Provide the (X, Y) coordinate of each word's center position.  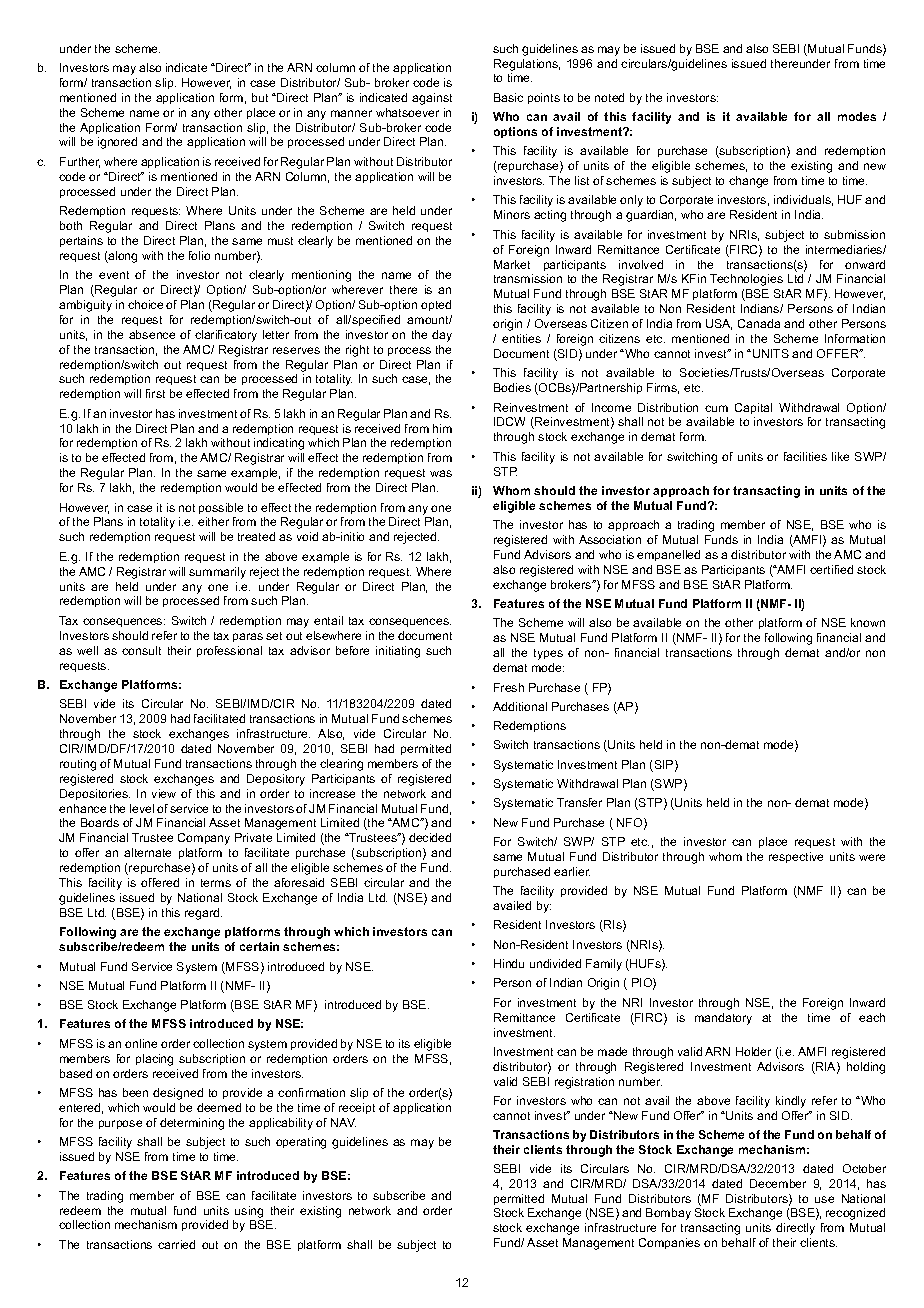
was (441, 473)
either (213, 521)
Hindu (509, 963)
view (164, 793)
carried (176, 1244)
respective (796, 857)
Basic (508, 97)
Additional (520, 706)
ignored (117, 143)
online (141, 1043)
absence (152, 334)
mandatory (723, 1019)
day (442, 336)
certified (831, 569)
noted (609, 97)
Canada (759, 323)
